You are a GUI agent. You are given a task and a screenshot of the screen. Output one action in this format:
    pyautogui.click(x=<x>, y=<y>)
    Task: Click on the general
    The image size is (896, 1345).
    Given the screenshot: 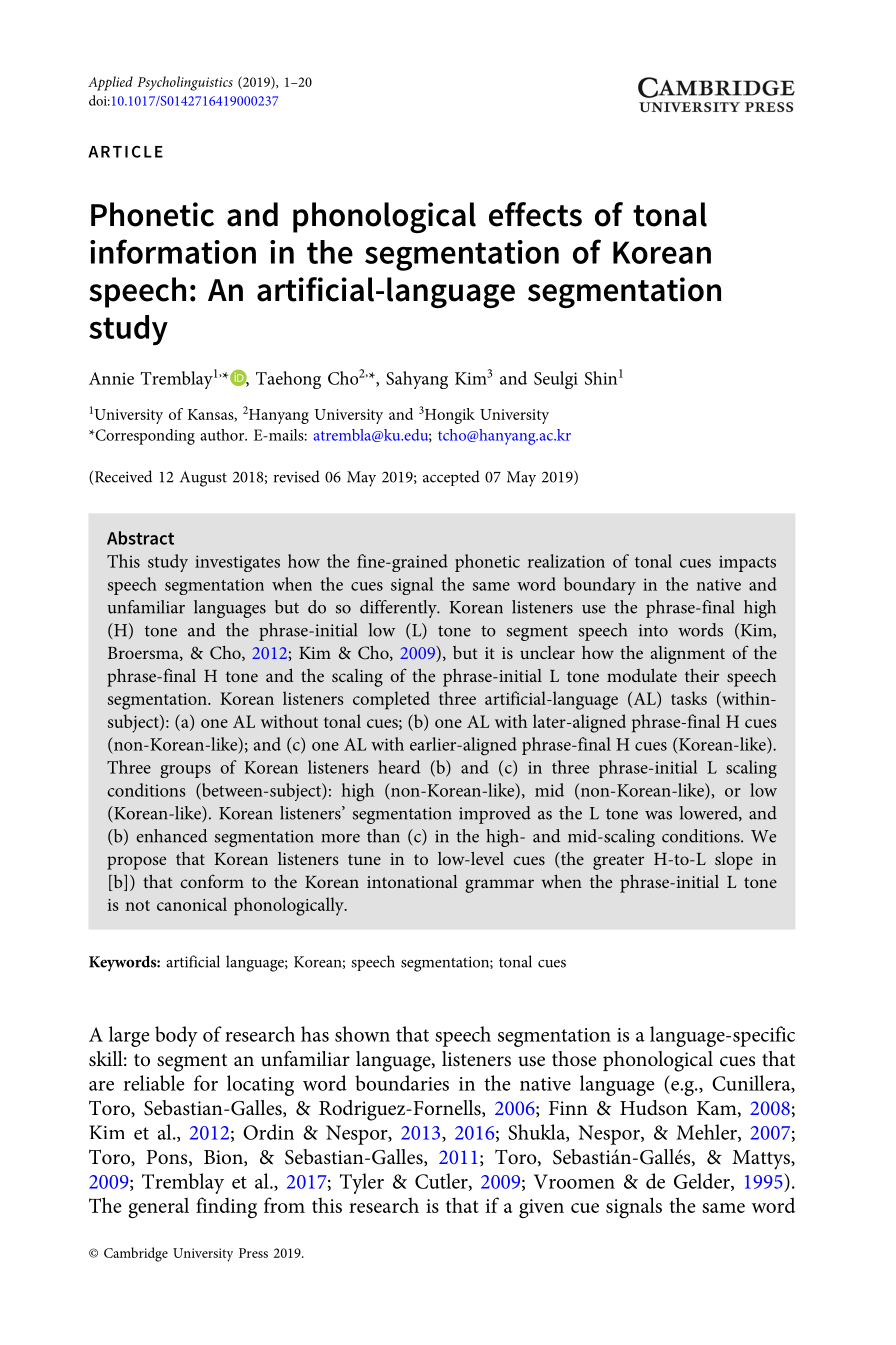 What is the action you would take?
    pyautogui.click(x=158, y=1208)
